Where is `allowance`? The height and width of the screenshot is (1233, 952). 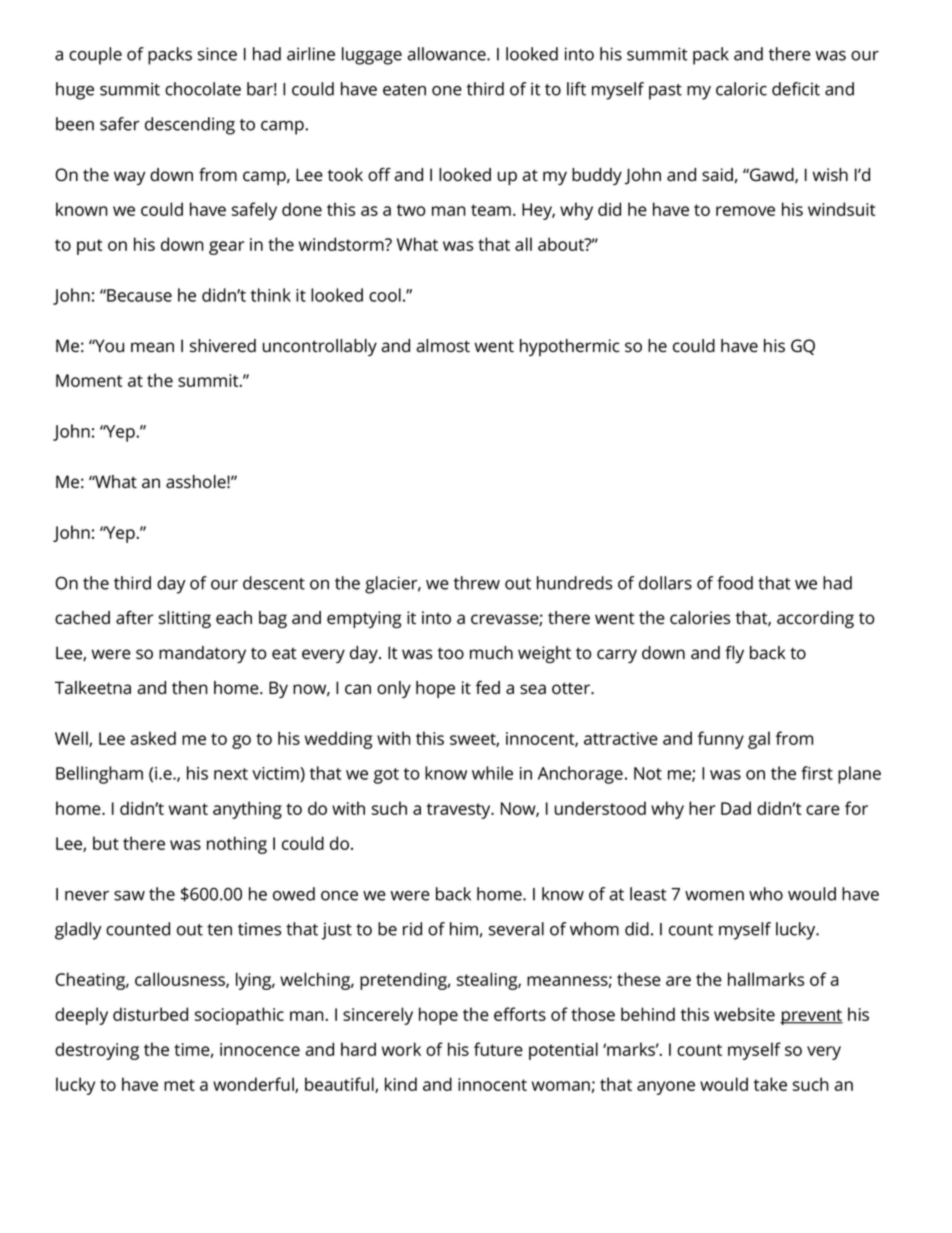 allowance is located at coordinates (447, 54).
